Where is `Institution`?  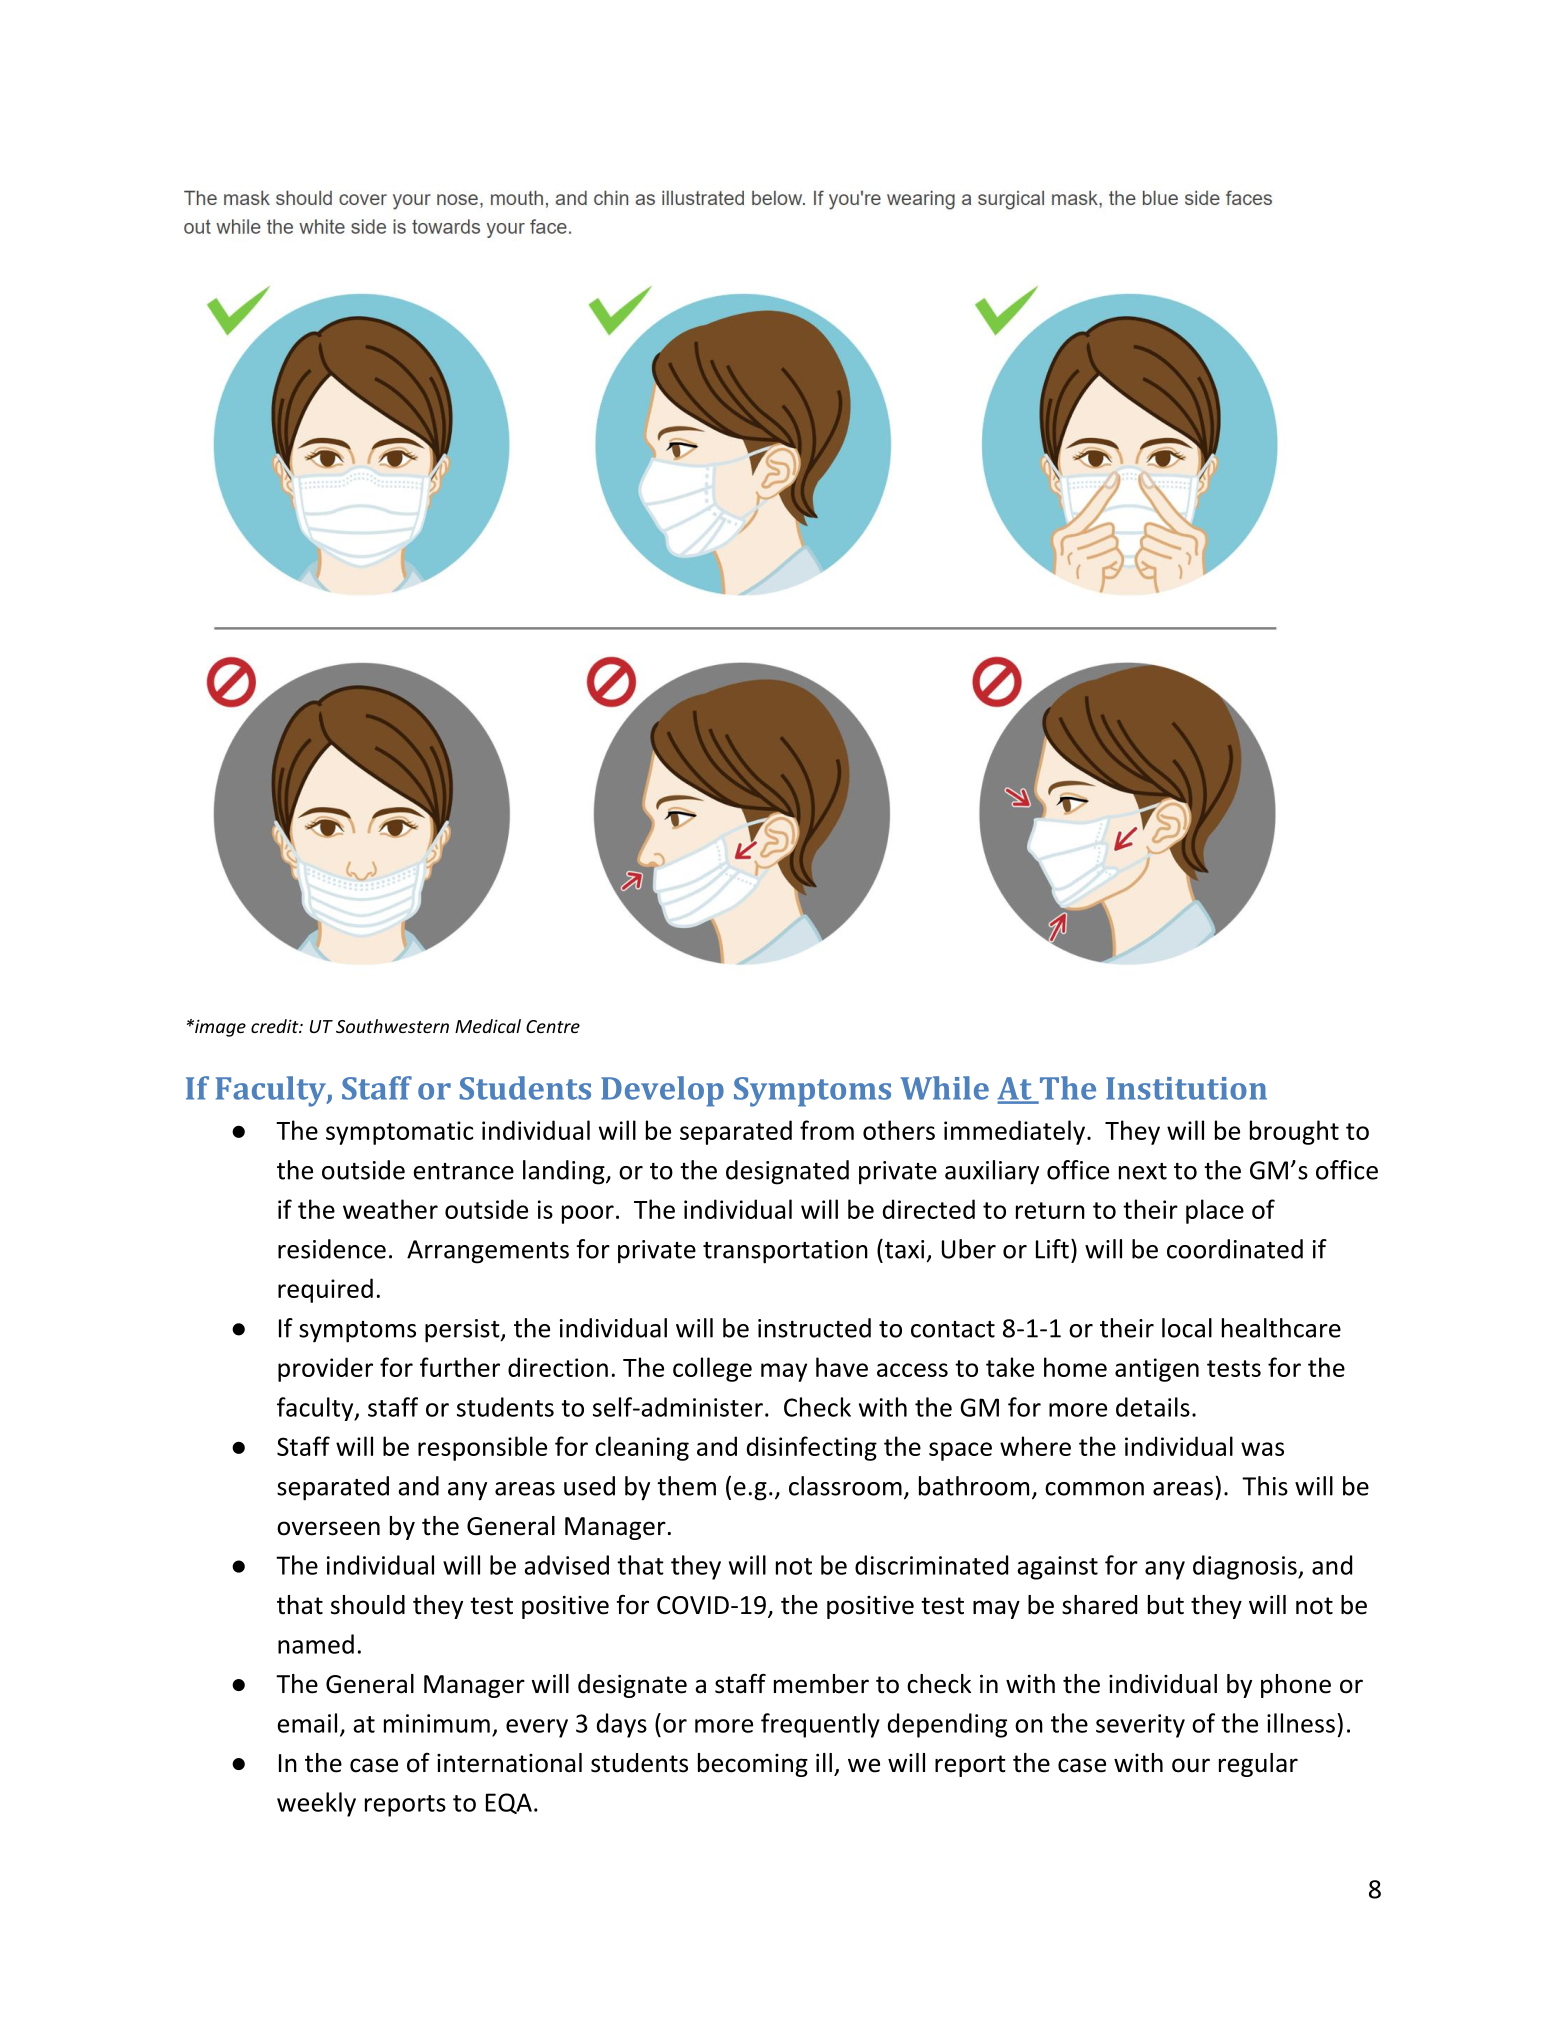
Institution is located at coordinates (1186, 1088).
